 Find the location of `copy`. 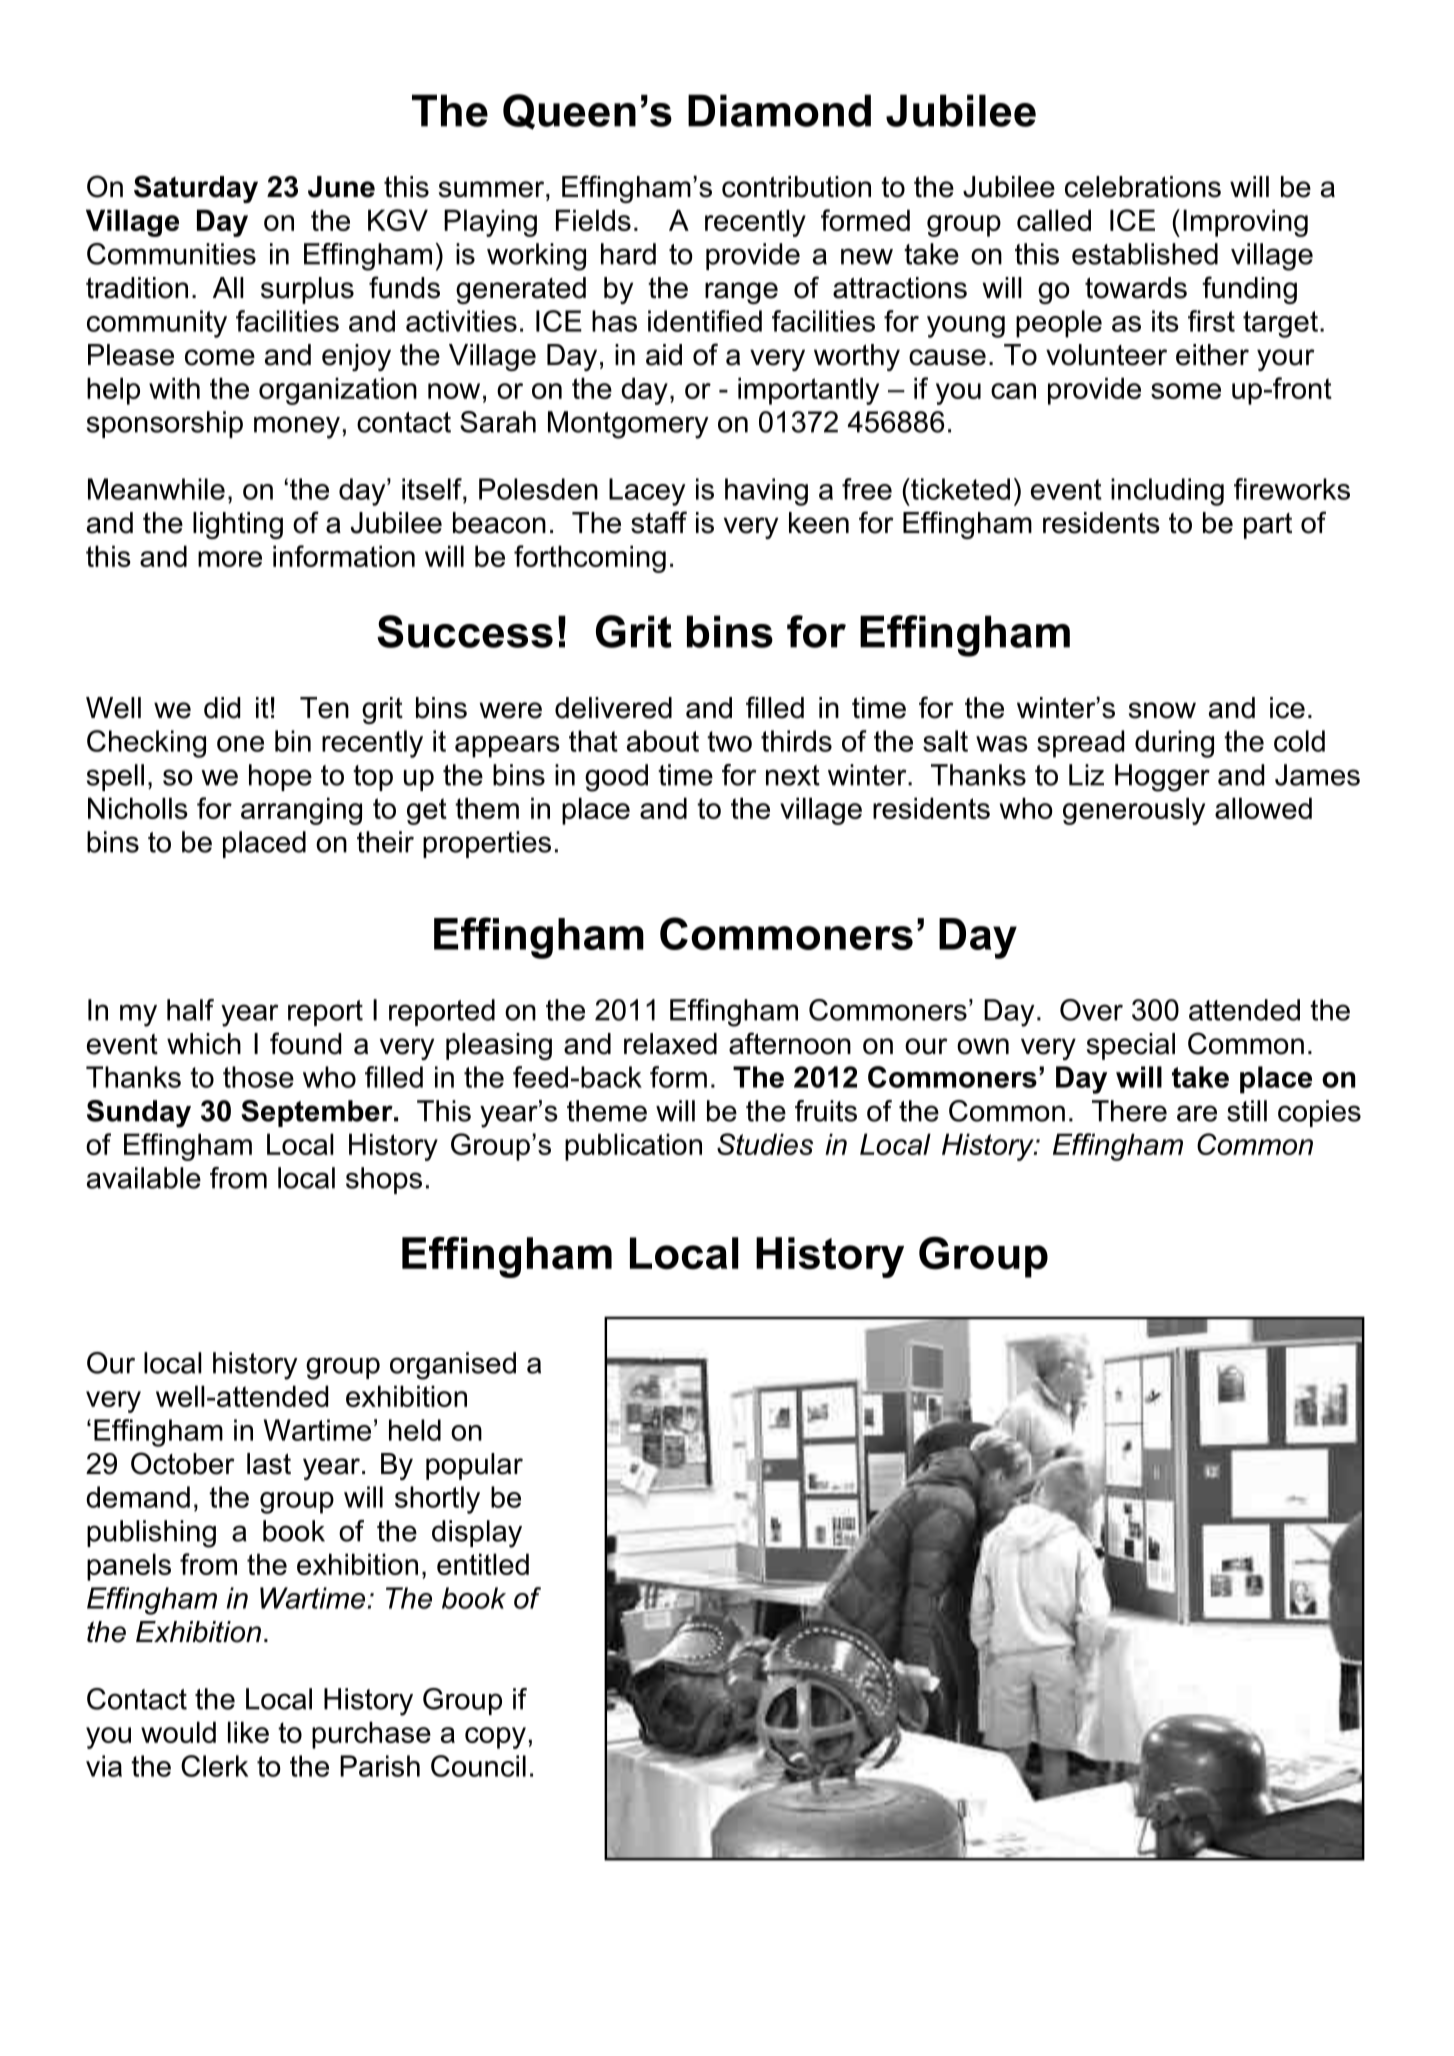

copy is located at coordinates (495, 1738).
